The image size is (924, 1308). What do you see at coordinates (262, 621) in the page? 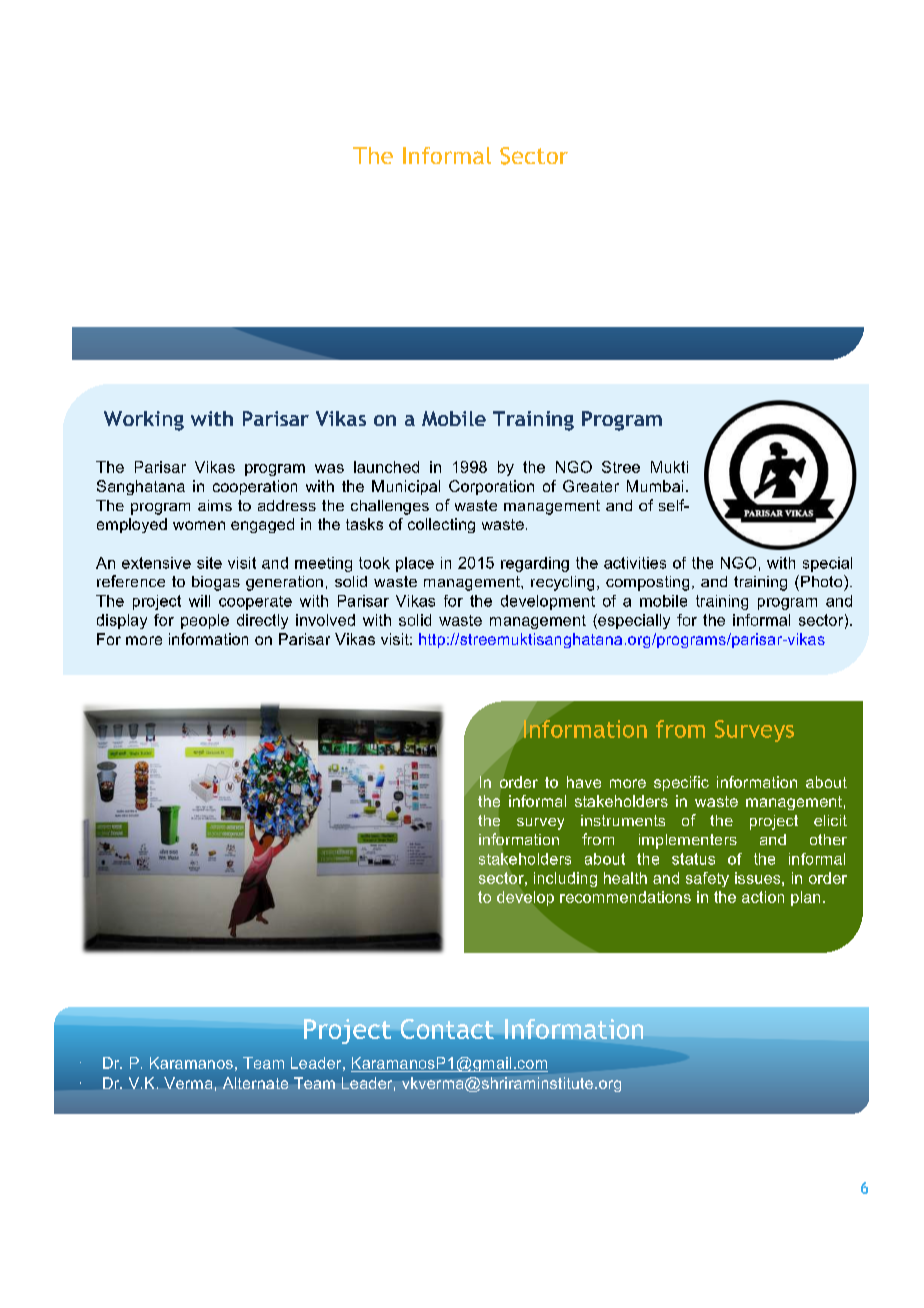
I see `directly` at bounding box center [262, 621].
